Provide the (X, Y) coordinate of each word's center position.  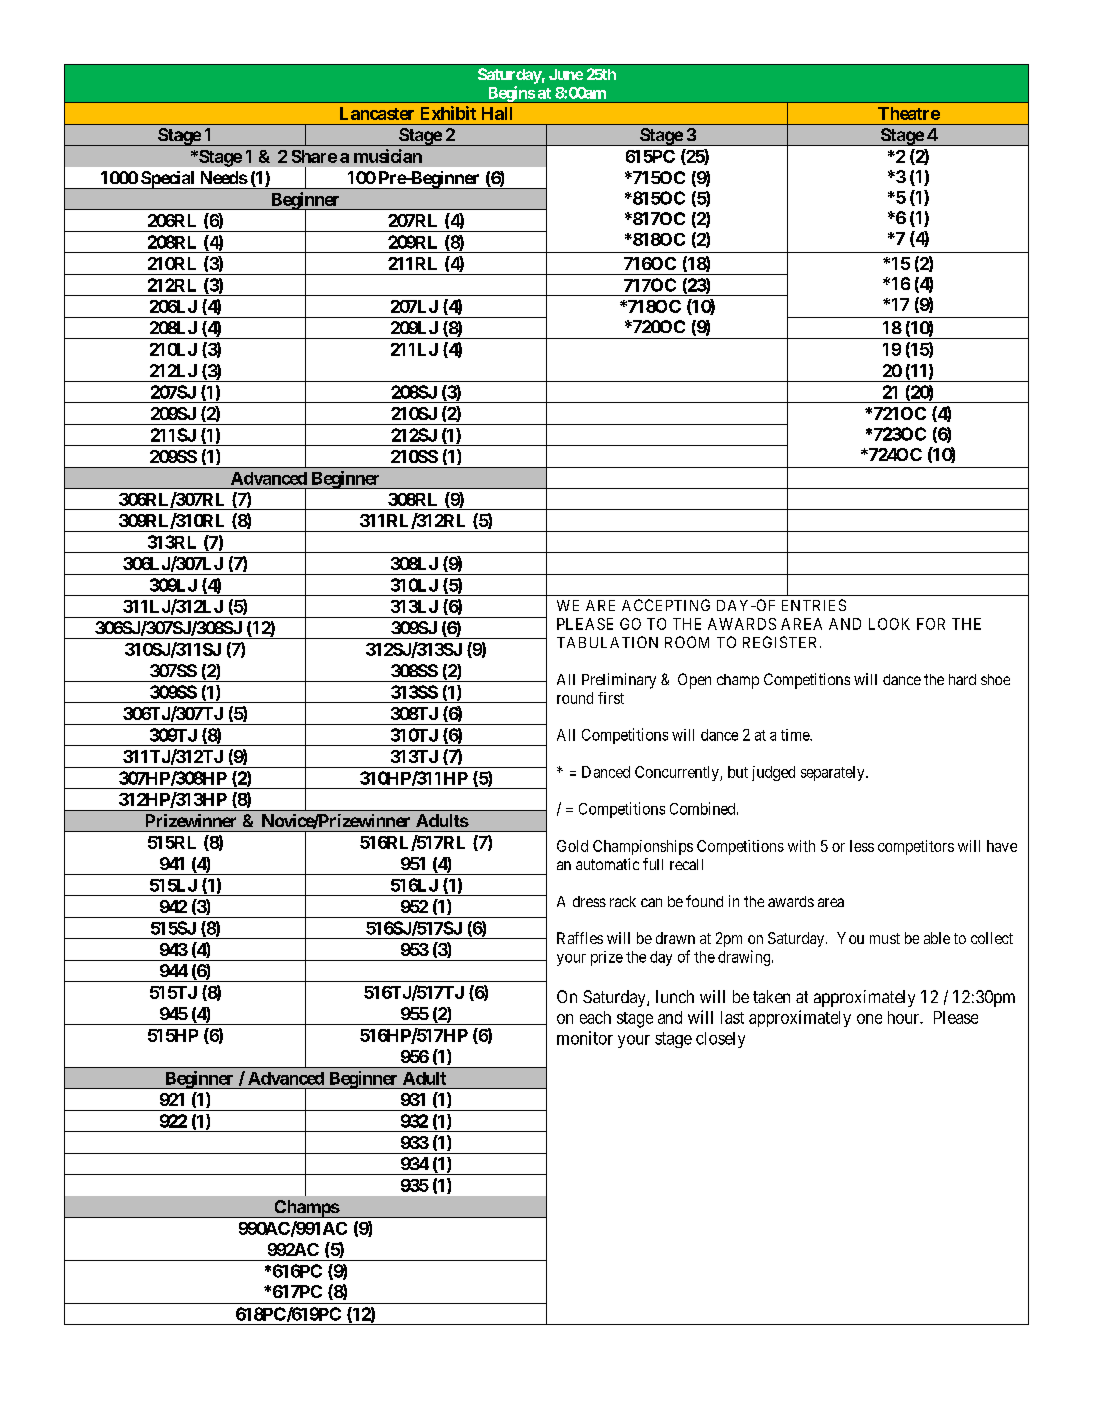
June (566, 74)
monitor (585, 1038)
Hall (497, 113)
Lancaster (377, 113)
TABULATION (607, 642)
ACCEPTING (666, 605)
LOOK (889, 624)
